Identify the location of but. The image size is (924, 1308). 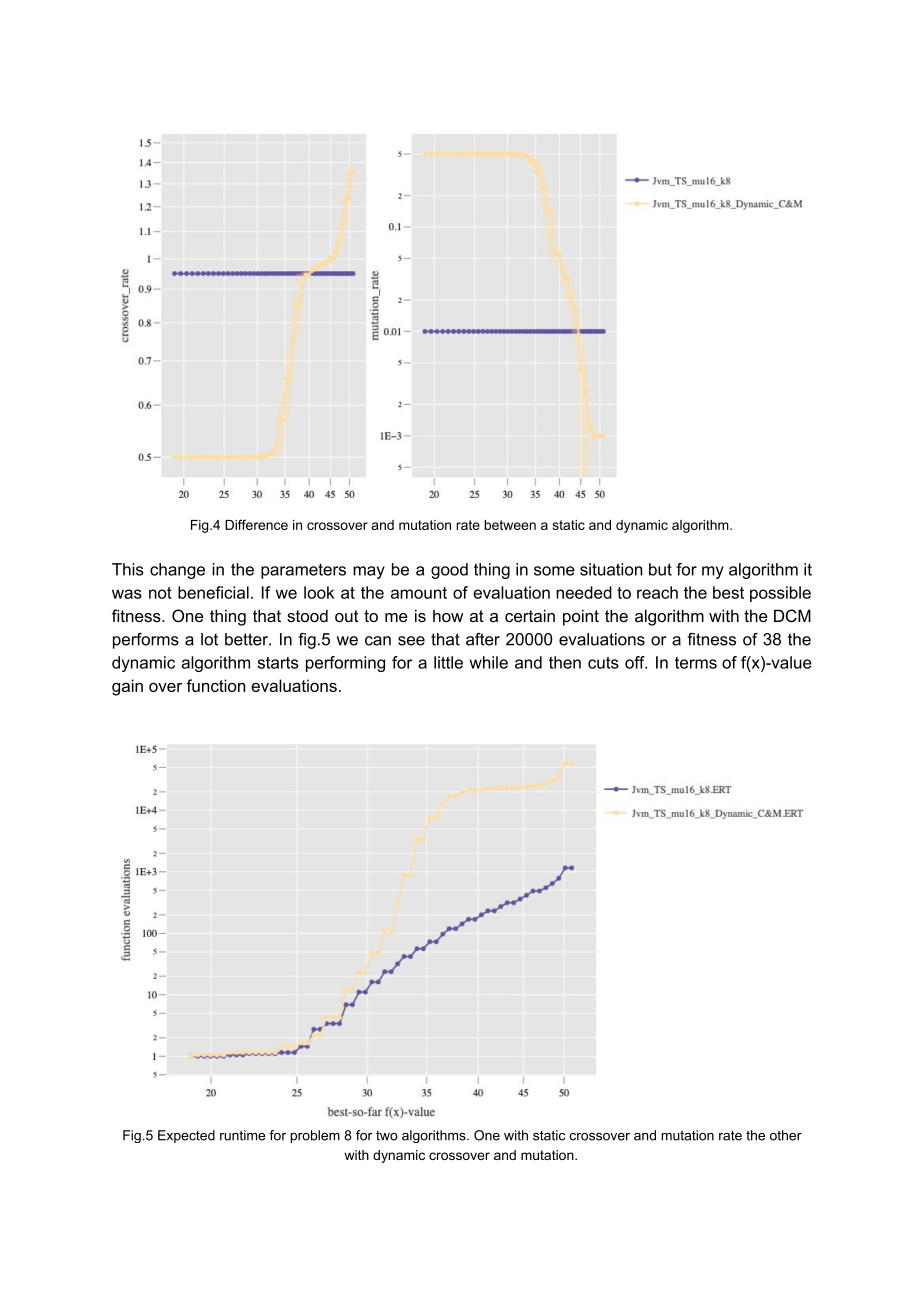
(660, 569).
